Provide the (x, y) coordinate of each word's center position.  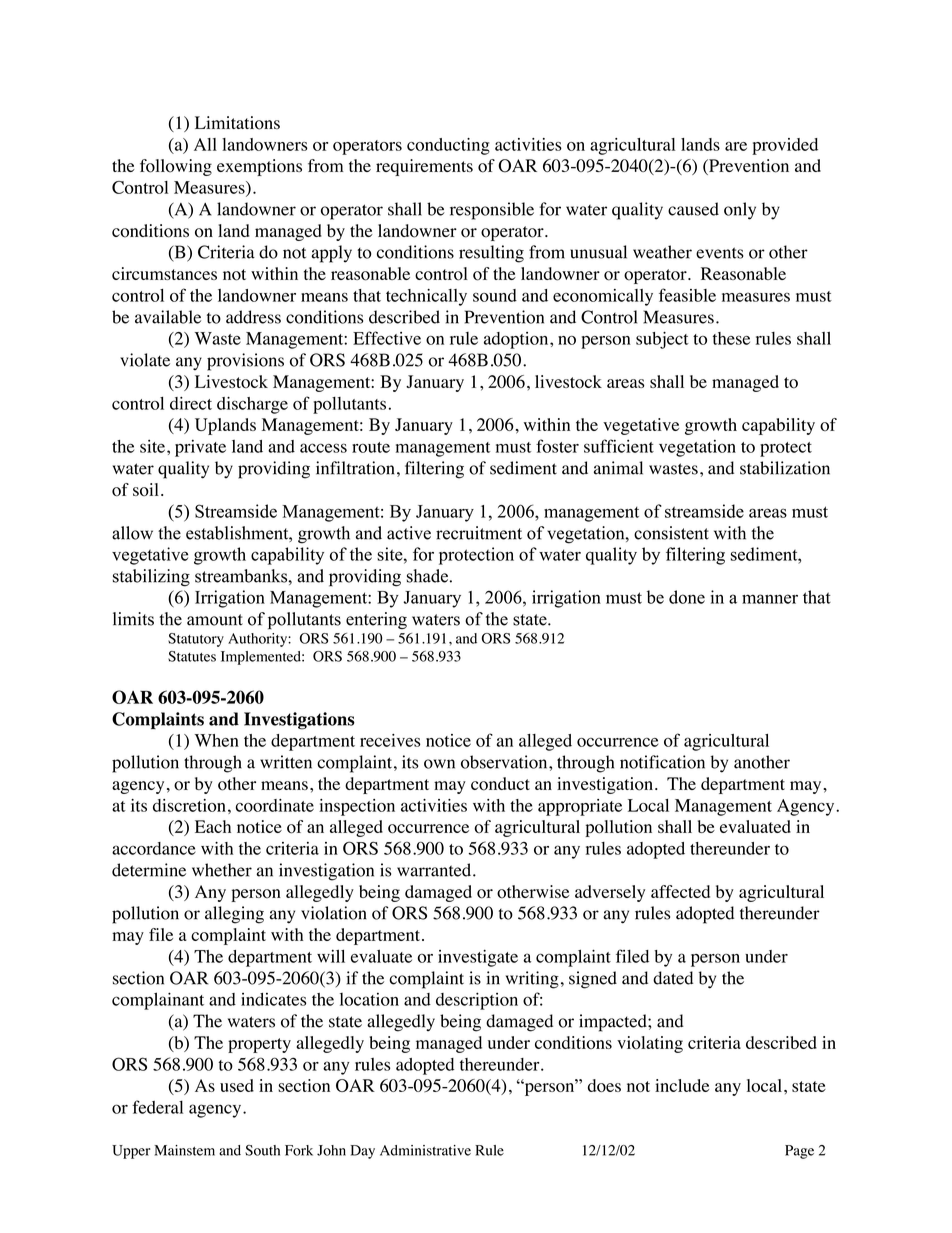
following (176, 167)
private (200, 448)
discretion (189, 805)
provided (785, 146)
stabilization (785, 468)
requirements (424, 167)
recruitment (479, 533)
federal (157, 1107)
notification (662, 762)
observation (505, 762)
